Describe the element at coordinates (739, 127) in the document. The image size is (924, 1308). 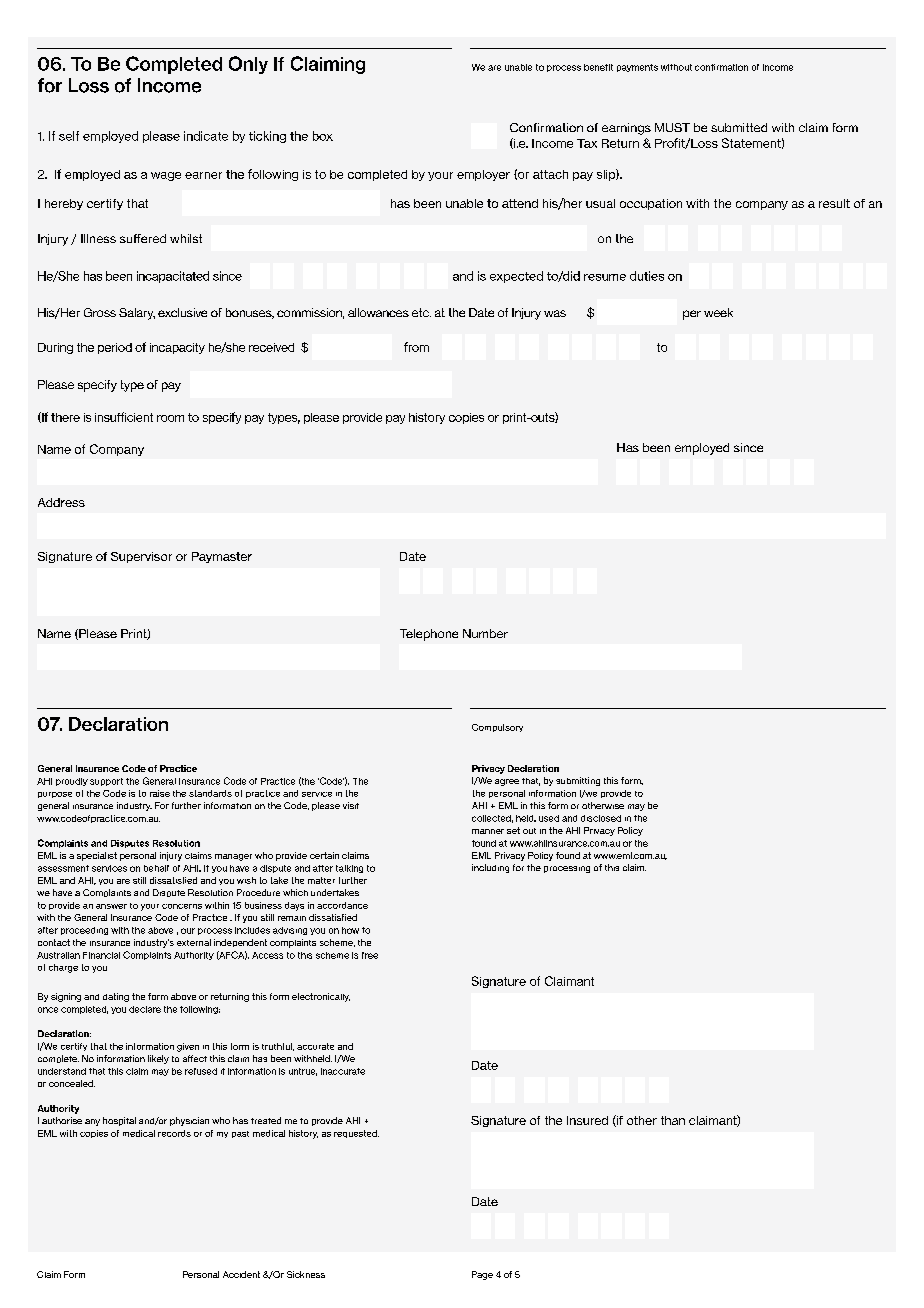
I see `submitted` at that location.
